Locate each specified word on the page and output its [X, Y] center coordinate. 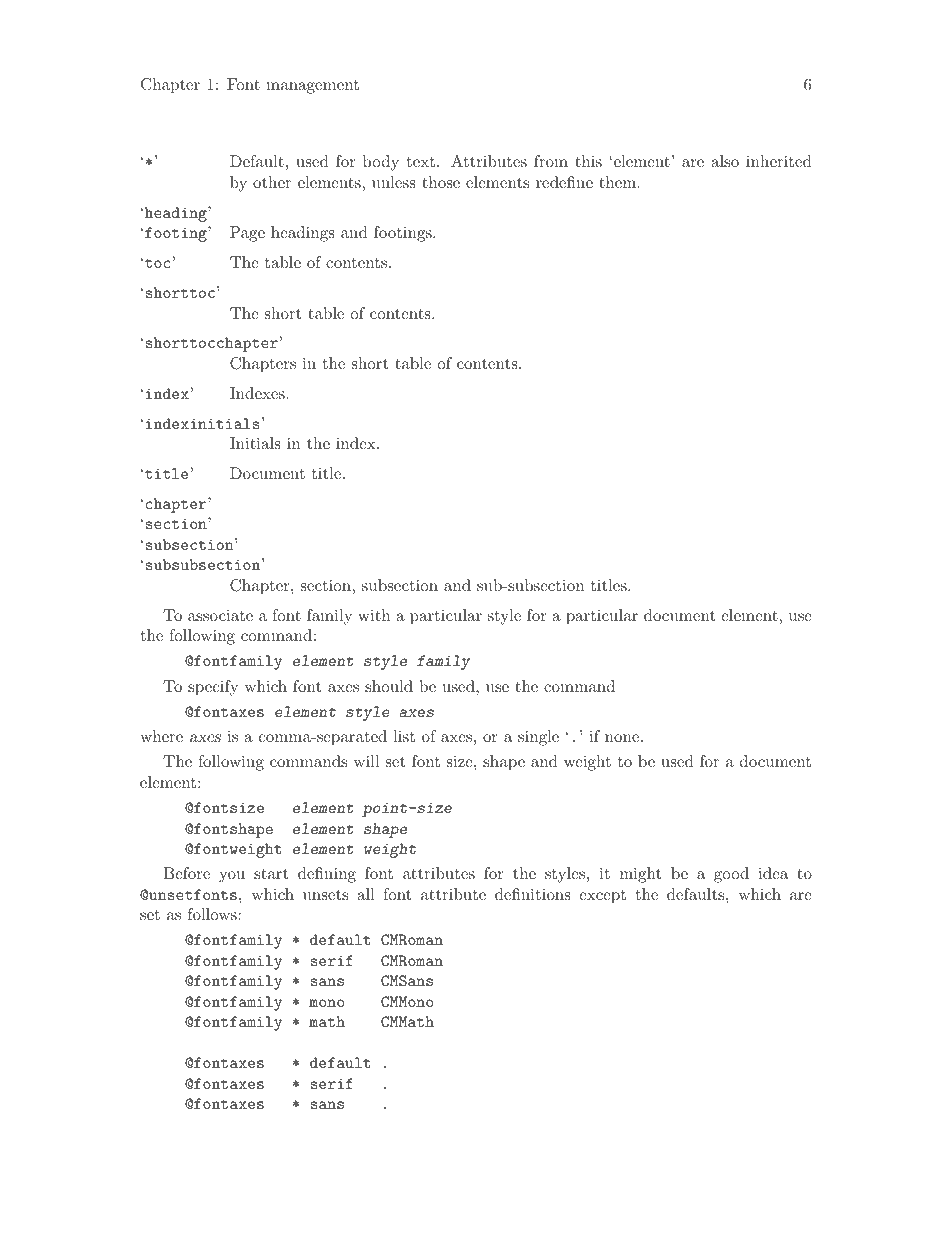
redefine [564, 182]
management [312, 87]
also [725, 161]
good [731, 875]
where [161, 736]
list [404, 736]
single [538, 738]
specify [213, 688]
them [617, 182]
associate [220, 615]
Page [247, 234]
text [421, 161]
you [232, 877]
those [441, 182]
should [389, 686]
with [374, 615]
